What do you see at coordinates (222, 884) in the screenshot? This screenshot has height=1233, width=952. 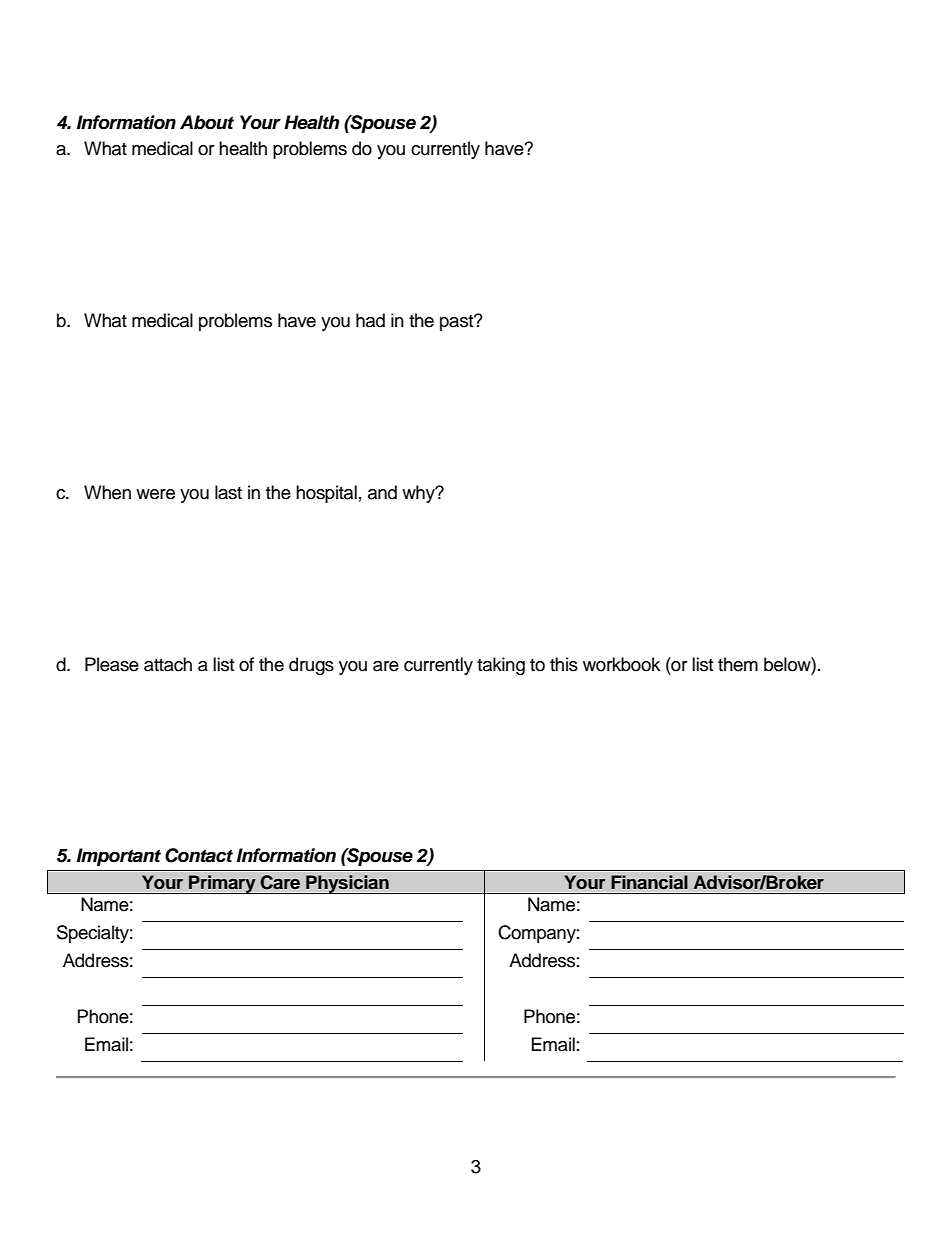 I see `Primary` at bounding box center [222, 884].
